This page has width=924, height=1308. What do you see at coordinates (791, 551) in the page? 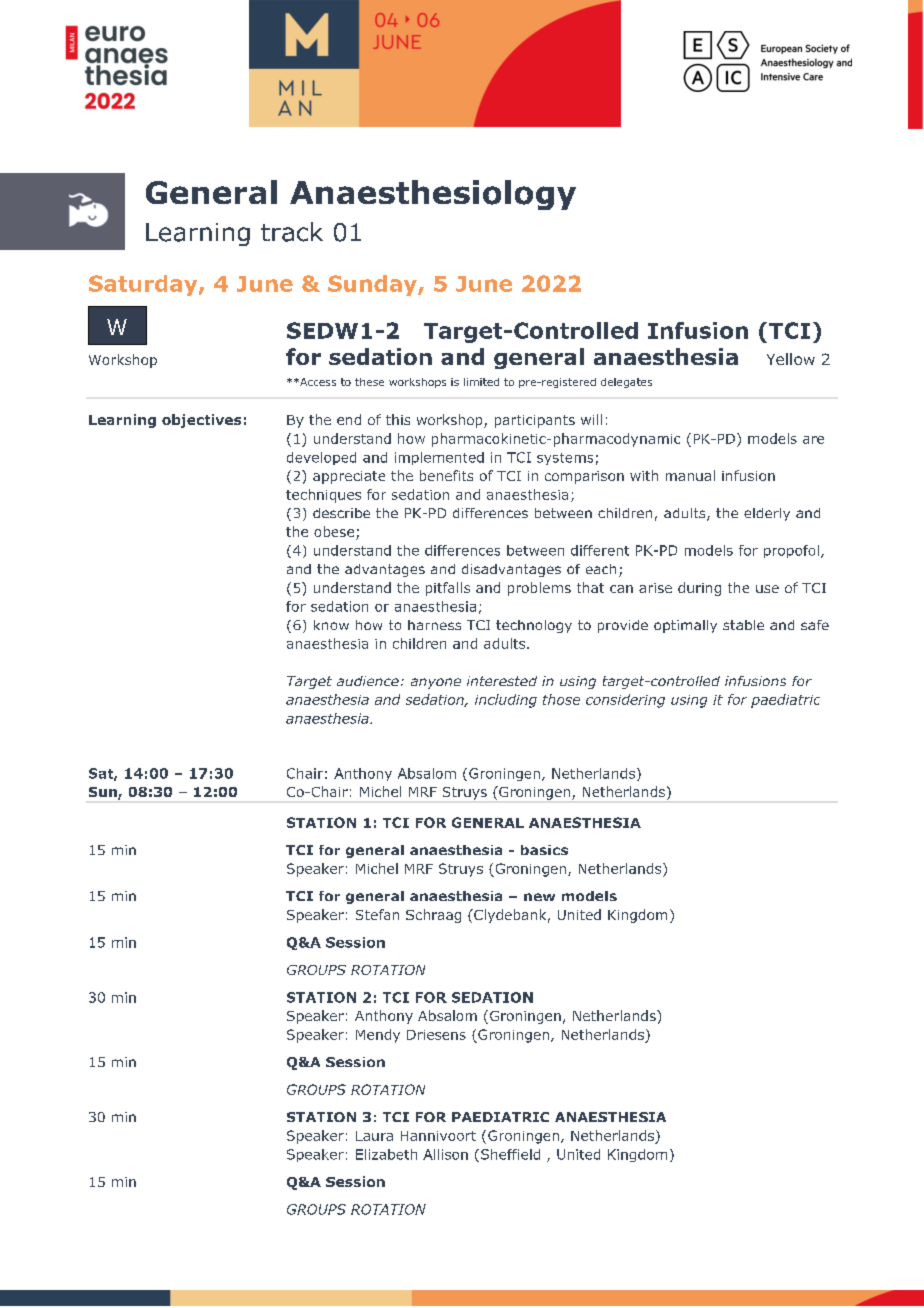
I see `propofol` at bounding box center [791, 551].
